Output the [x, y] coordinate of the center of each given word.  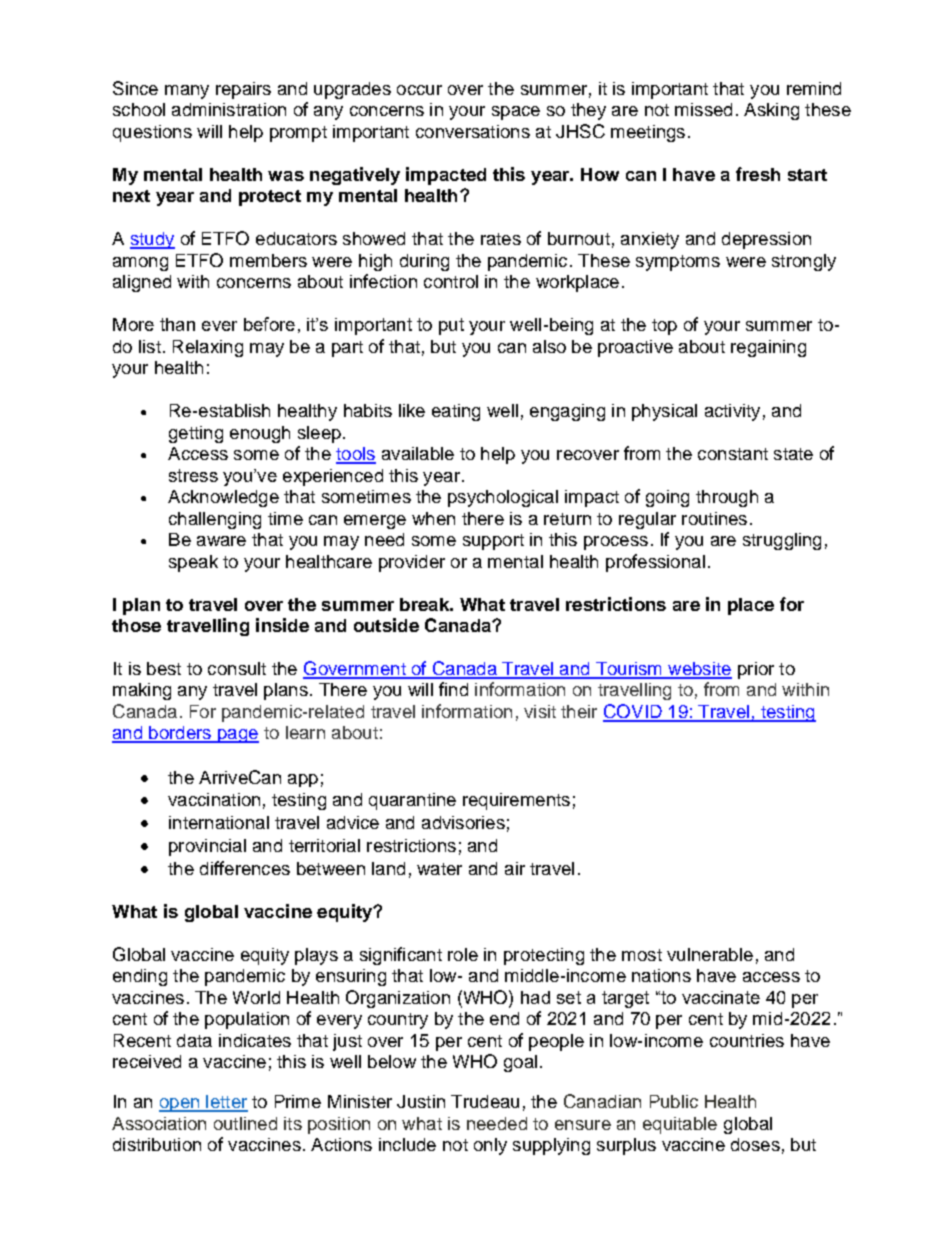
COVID [633, 712]
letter [226, 1103]
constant [733, 454]
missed [703, 109]
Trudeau [485, 1101]
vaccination [214, 799]
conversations [473, 131]
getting [196, 434]
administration [229, 109]
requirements [516, 801]
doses [755, 1144]
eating [456, 412]
